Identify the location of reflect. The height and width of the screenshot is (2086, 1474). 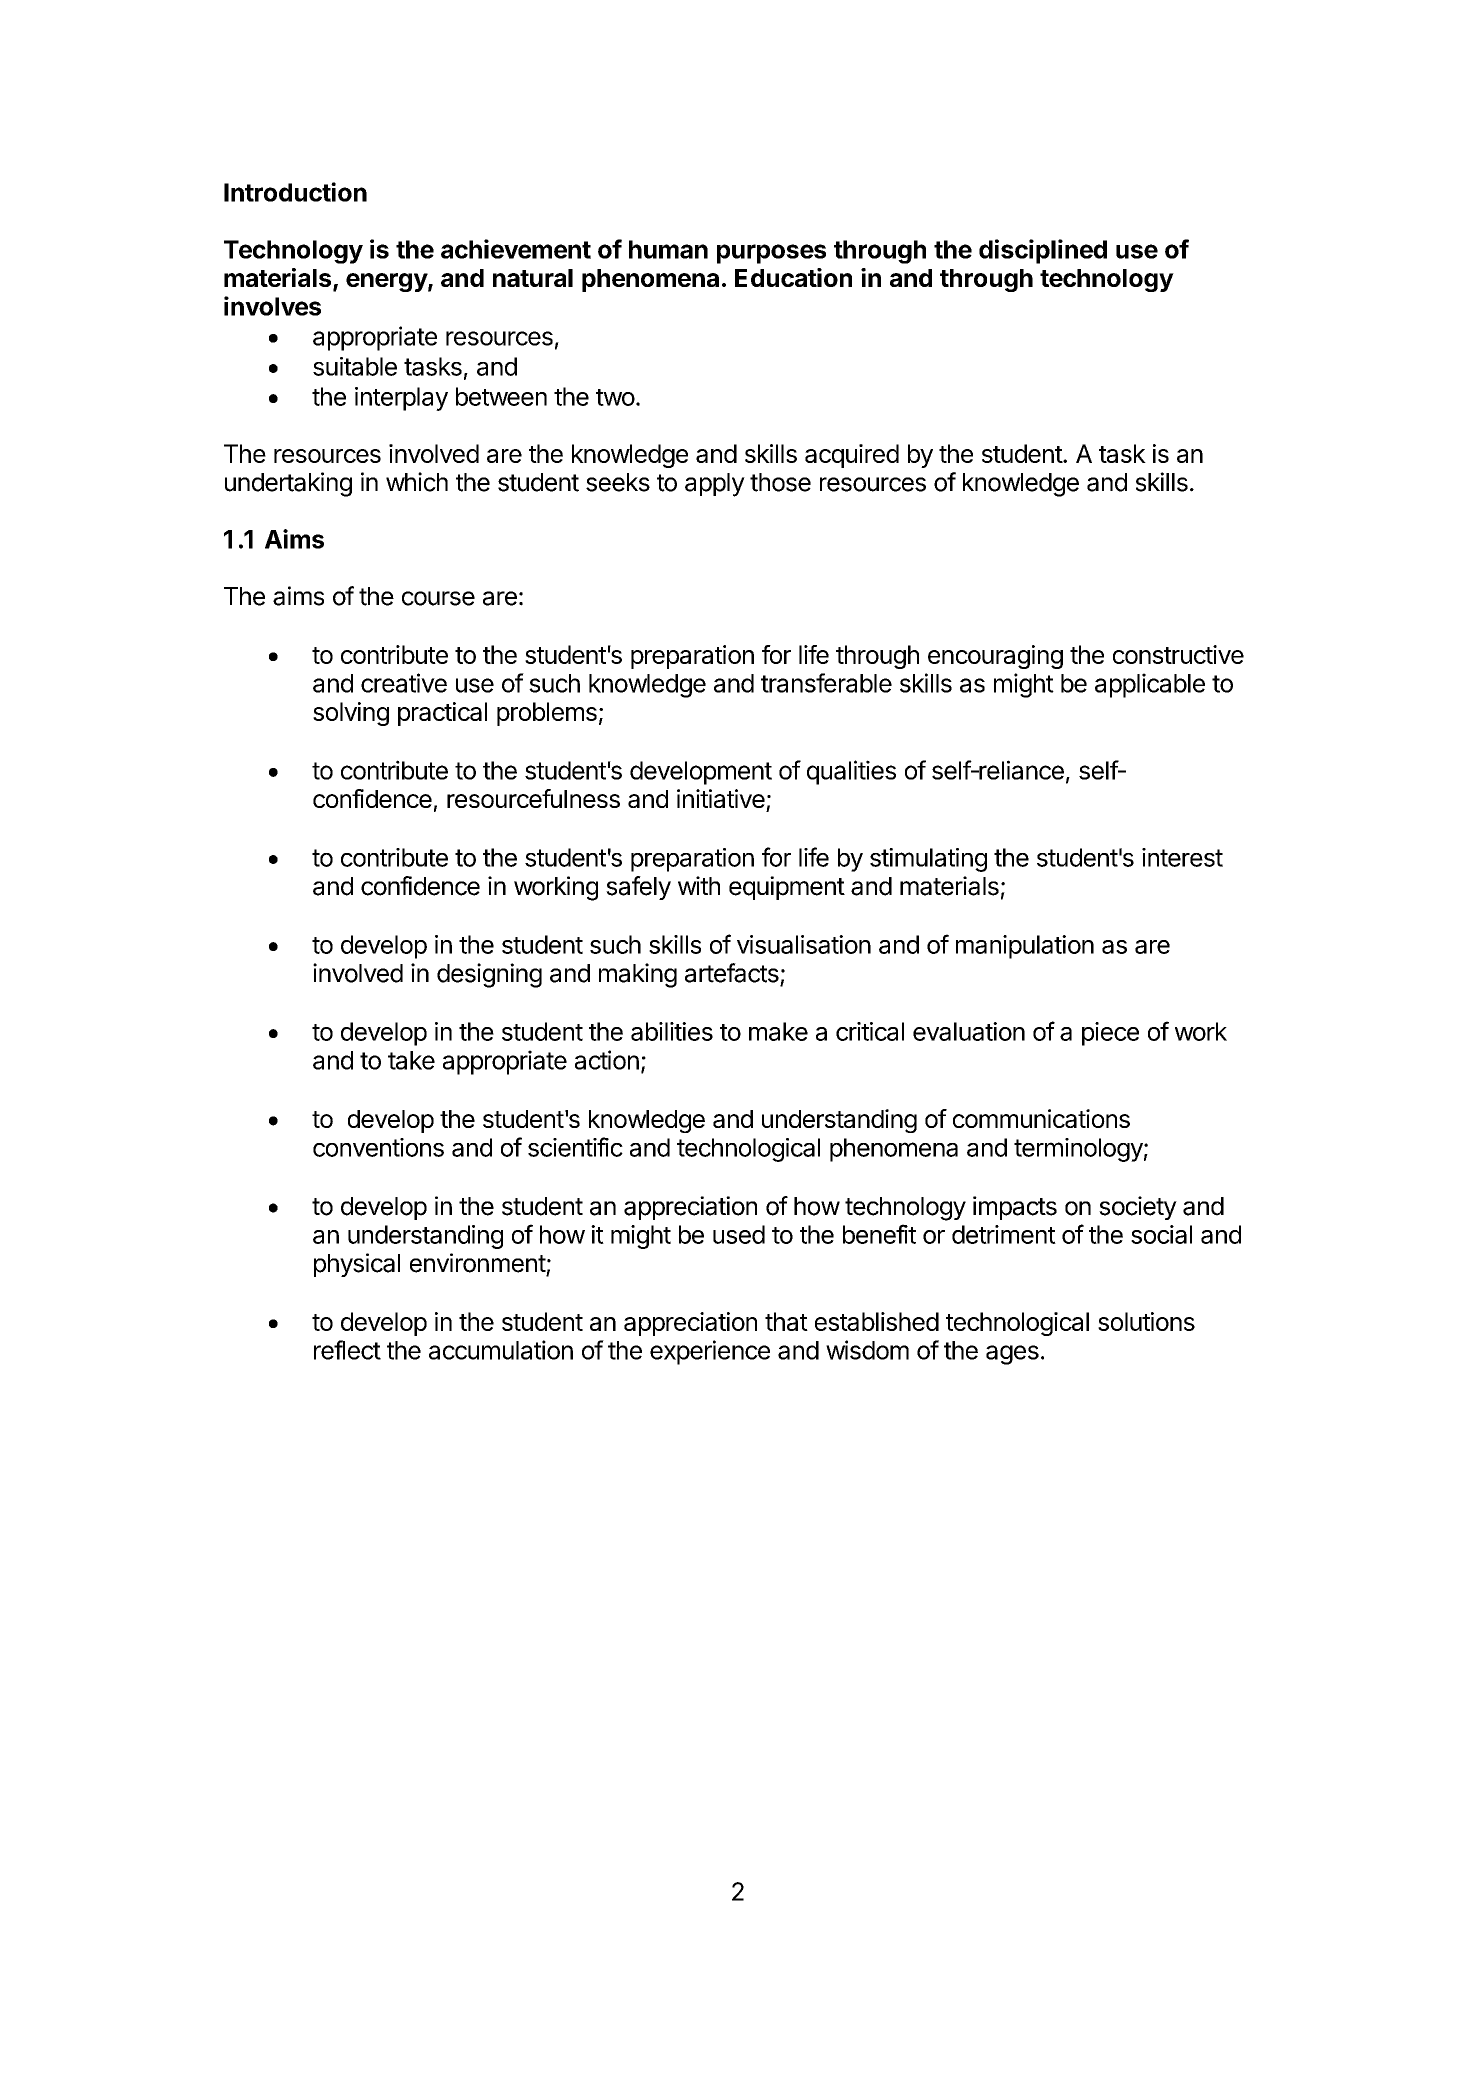
(347, 1350).
